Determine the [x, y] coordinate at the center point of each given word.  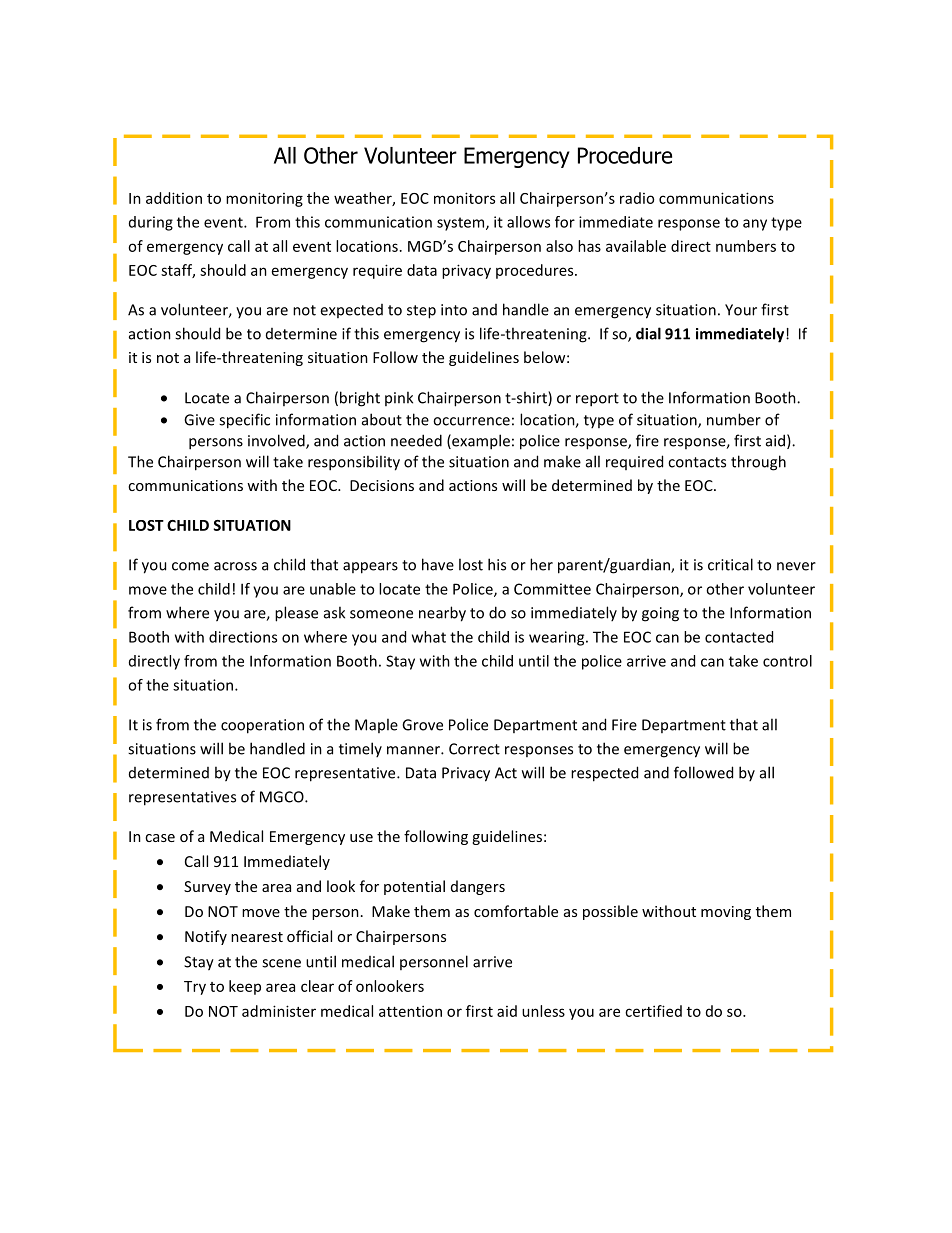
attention [410, 1011]
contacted [739, 637]
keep [245, 987]
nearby [442, 614]
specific [244, 421]
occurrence [471, 421]
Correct [474, 749]
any [755, 225]
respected [604, 774]
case [160, 838]
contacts [697, 462]
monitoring [264, 199]
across [235, 566]
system [462, 224]
